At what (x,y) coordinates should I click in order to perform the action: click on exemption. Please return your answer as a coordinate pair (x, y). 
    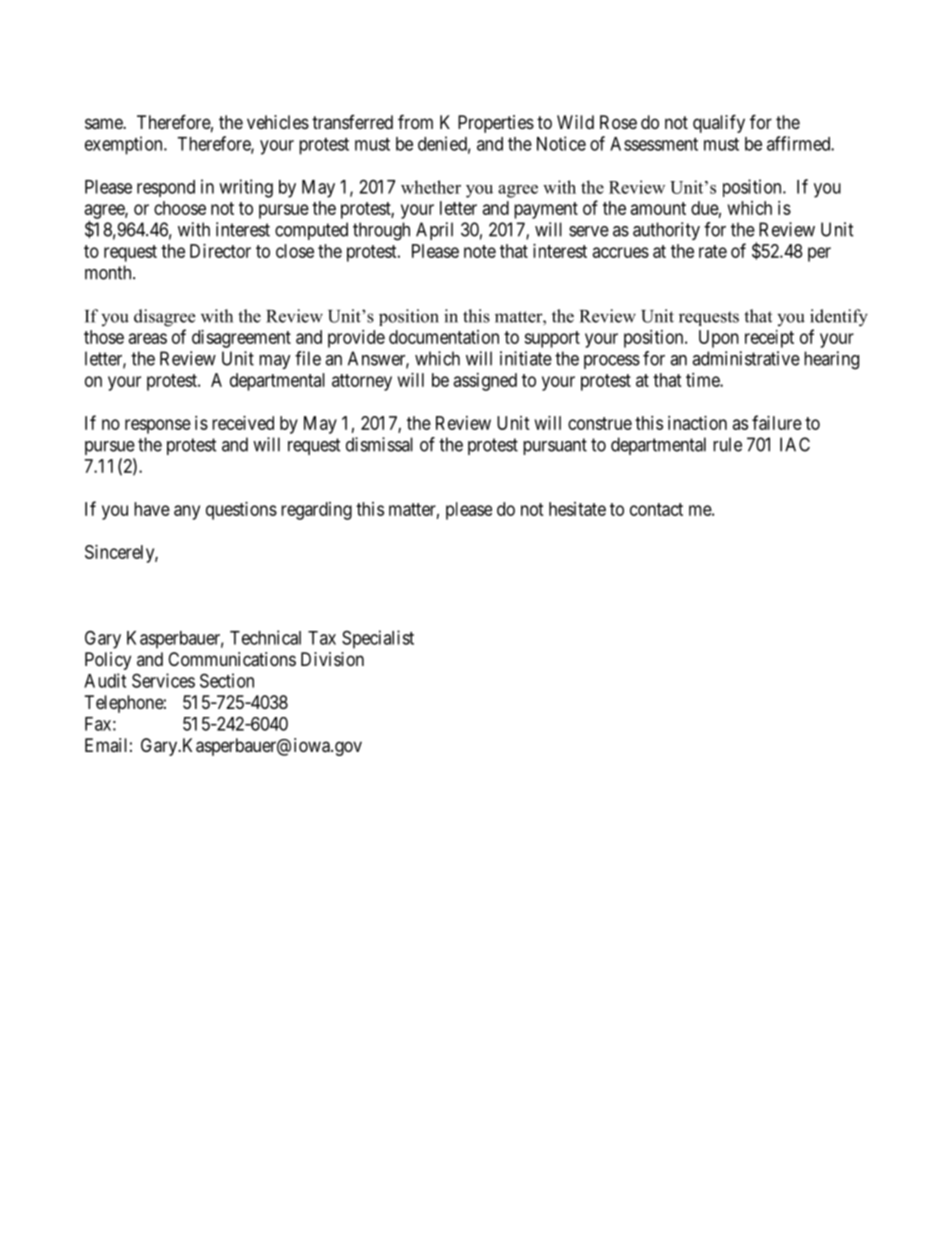
    Looking at the image, I should click on (125, 145).
